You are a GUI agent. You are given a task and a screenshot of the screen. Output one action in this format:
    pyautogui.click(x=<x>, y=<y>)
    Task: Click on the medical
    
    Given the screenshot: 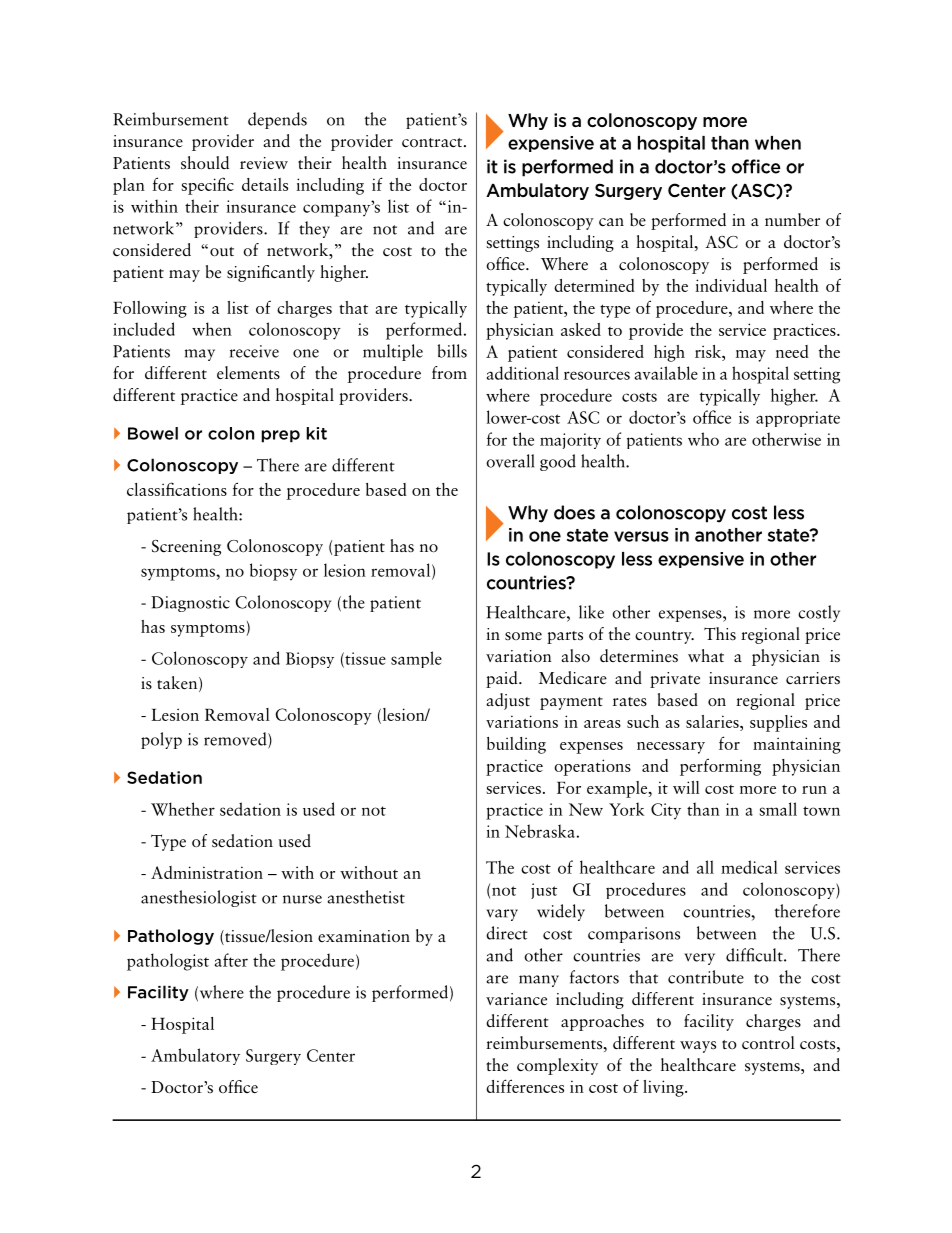 What is the action you would take?
    pyautogui.click(x=749, y=867)
